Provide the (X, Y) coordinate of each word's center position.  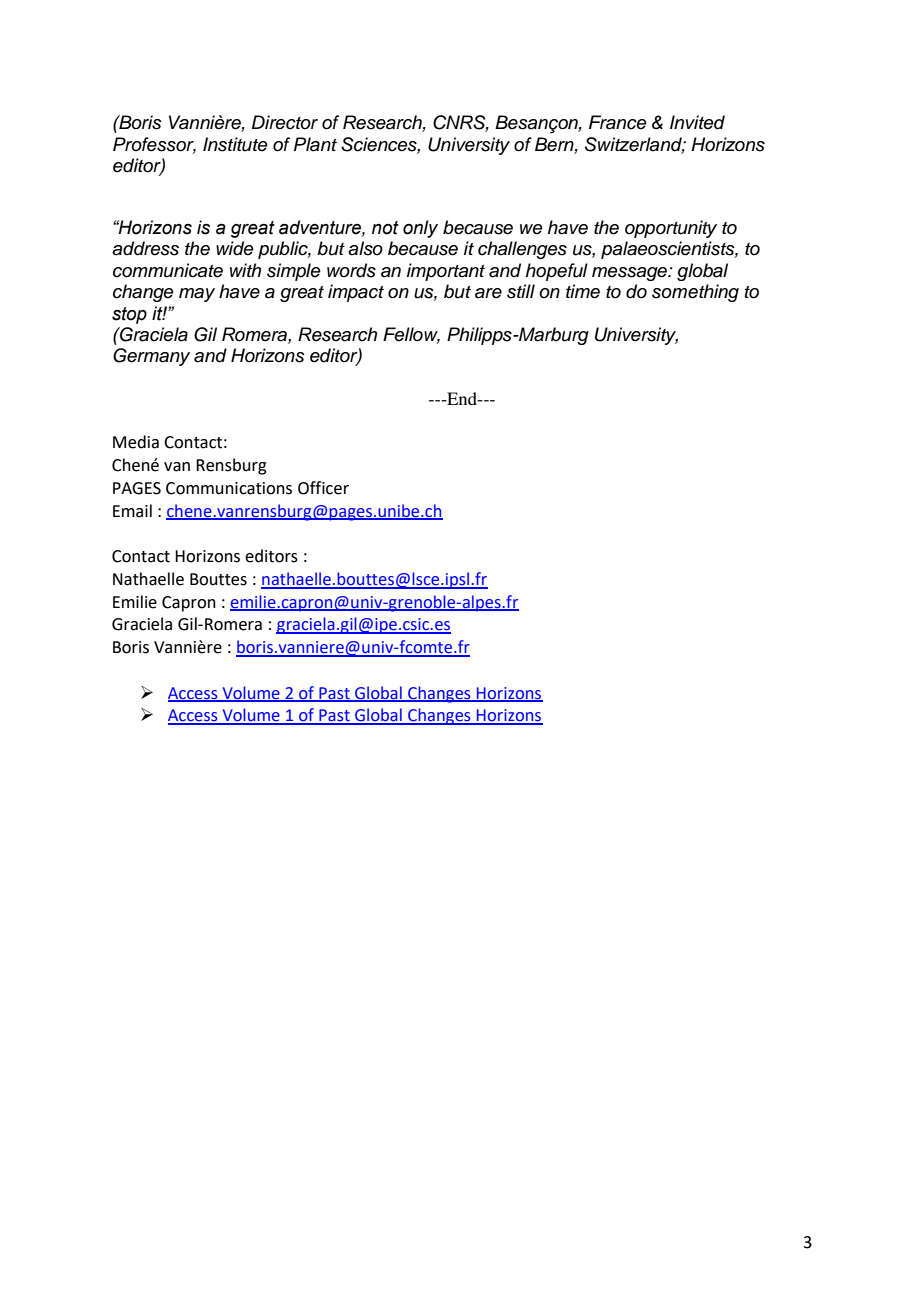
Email (132, 511)
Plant (315, 144)
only (420, 229)
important (446, 272)
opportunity (671, 229)
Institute (235, 144)
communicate (168, 270)
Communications (229, 488)
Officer (323, 488)
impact (356, 293)
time (583, 291)
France (618, 122)
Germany (151, 357)
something (695, 293)
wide (235, 248)
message (631, 274)
